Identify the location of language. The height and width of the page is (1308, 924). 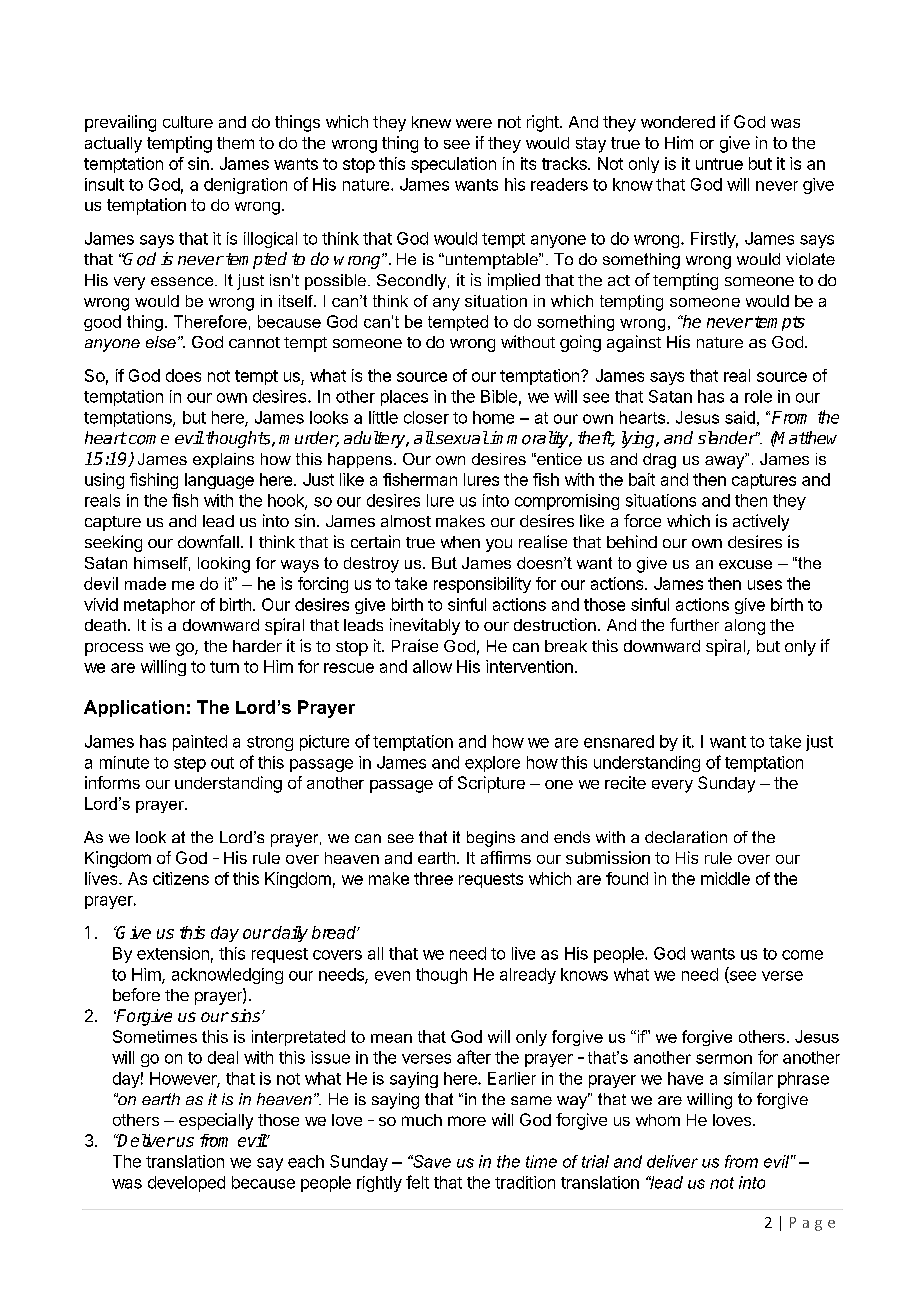
(219, 481).
